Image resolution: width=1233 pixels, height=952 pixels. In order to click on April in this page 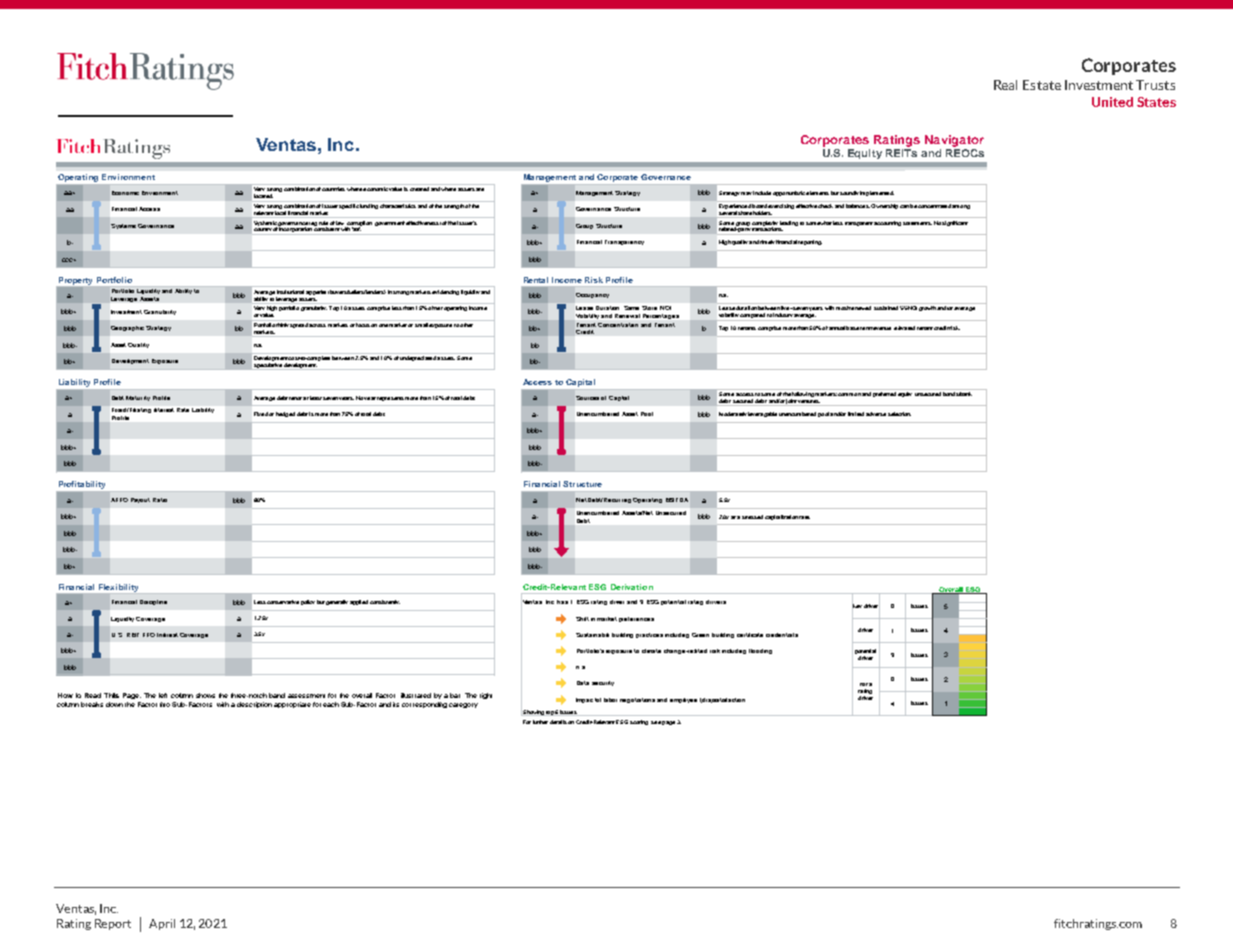, I will do `click(162, 924)`.
